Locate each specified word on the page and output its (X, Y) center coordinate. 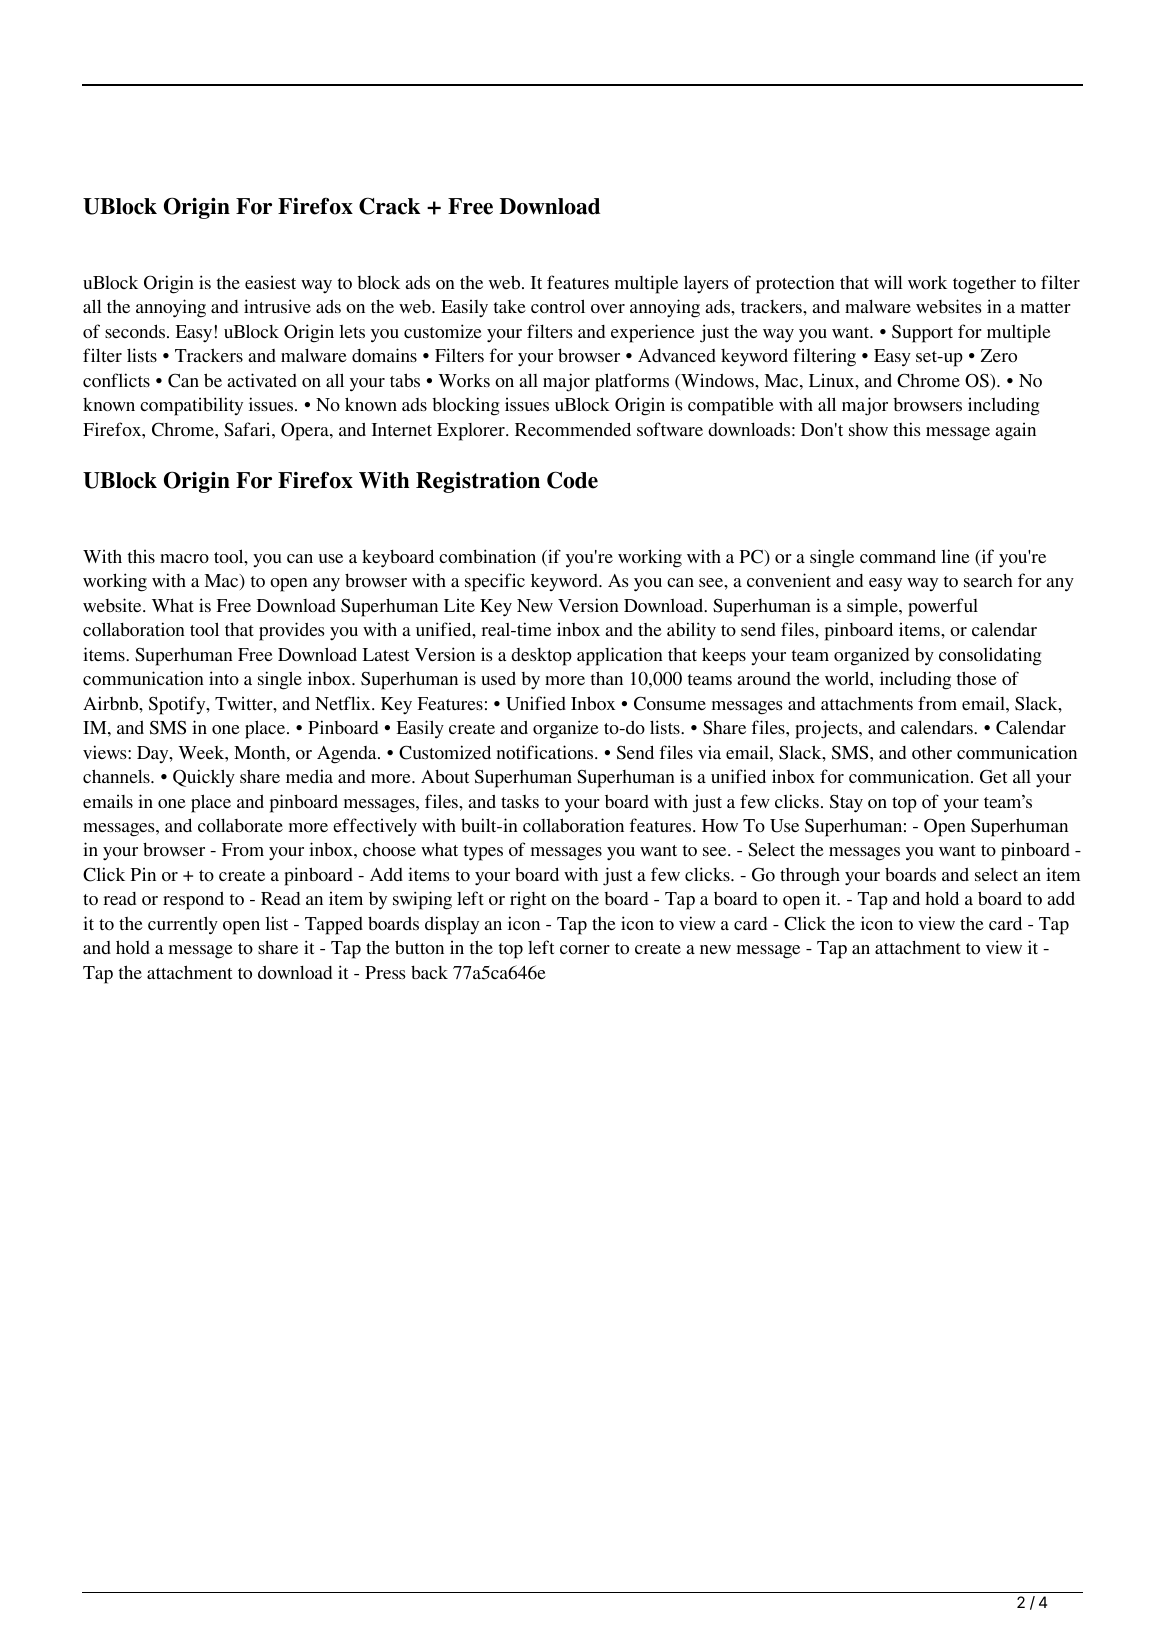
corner (585, 949)
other (932, 752)
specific (495, 582)
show (868, 429)
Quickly (204, 778)
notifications (546, 752)
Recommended (573, 429)
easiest (270, 282)
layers (706, 284)
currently (183, 925)
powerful (943, 607)
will (888, 282)
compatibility (191, 406)
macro (184, 558)
